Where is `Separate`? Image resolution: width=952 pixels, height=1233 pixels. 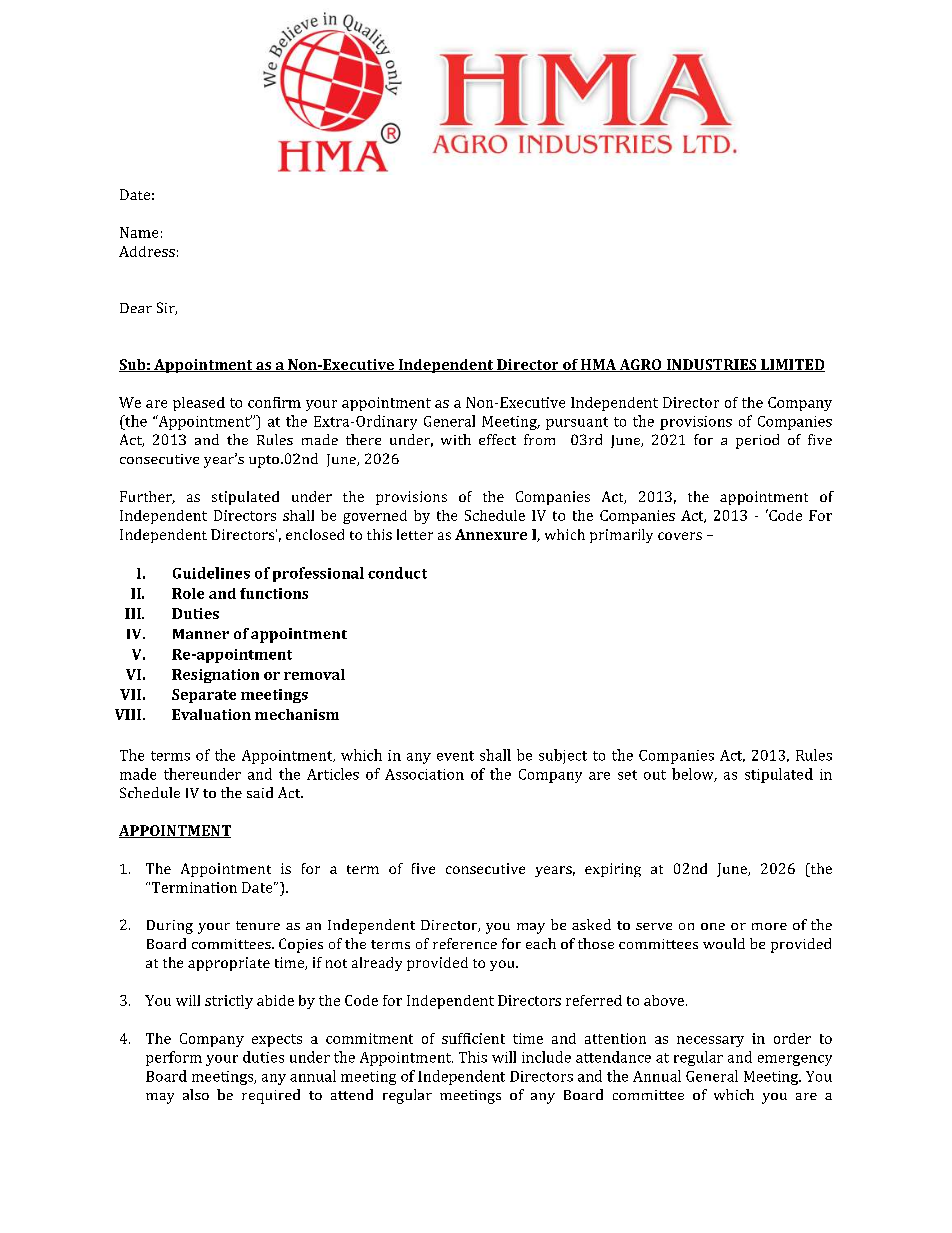 Separate is located at coordinates (204, 696).
